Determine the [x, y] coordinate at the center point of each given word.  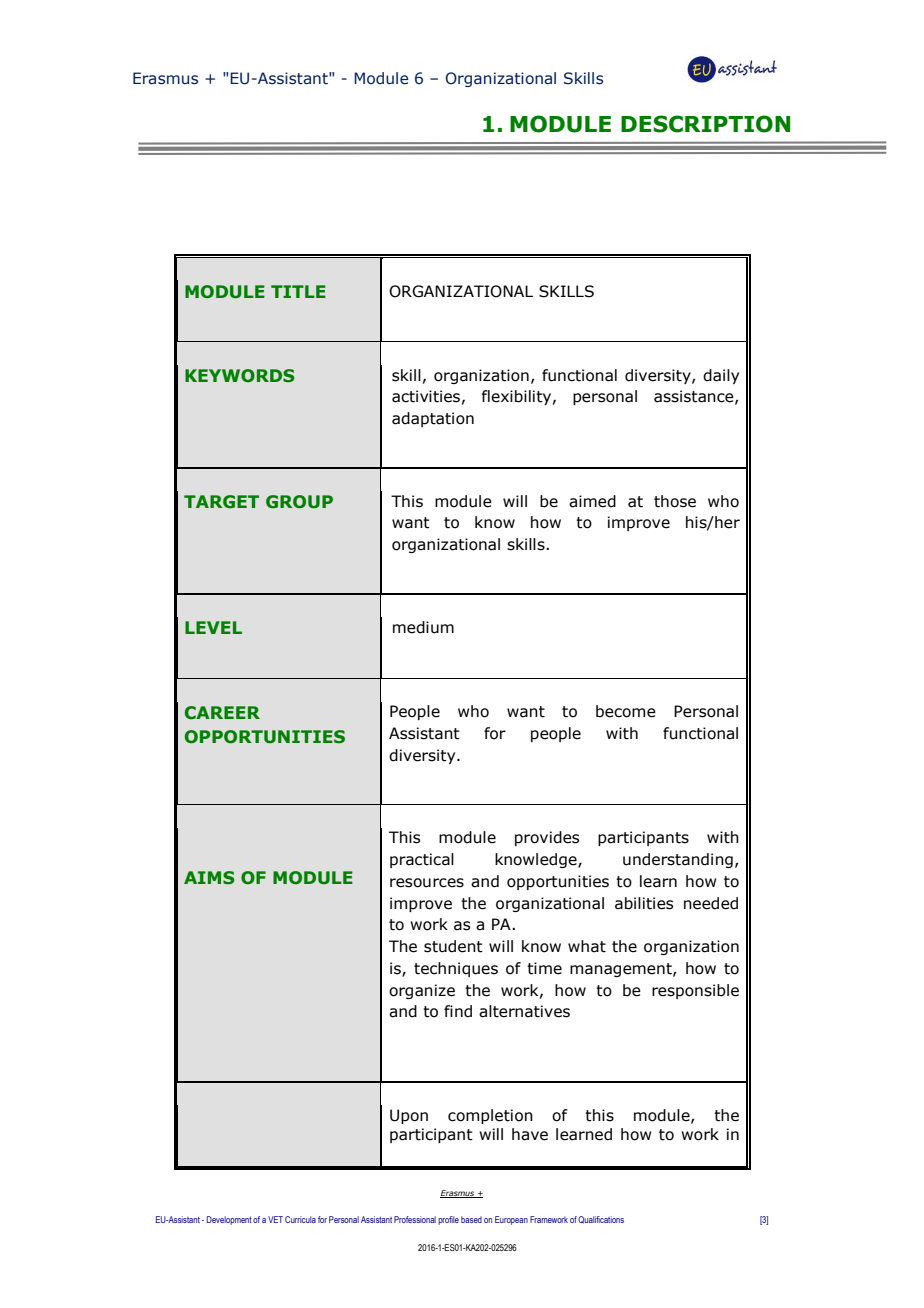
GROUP [299, 502]
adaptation [433, 419]
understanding [678, 860]
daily [721, 376]
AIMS [209, 878]
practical [422, 860]
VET [275, 1219]
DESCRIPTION [705, 124]
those [675, 501]
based [471, 1219]
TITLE [298, 291]
